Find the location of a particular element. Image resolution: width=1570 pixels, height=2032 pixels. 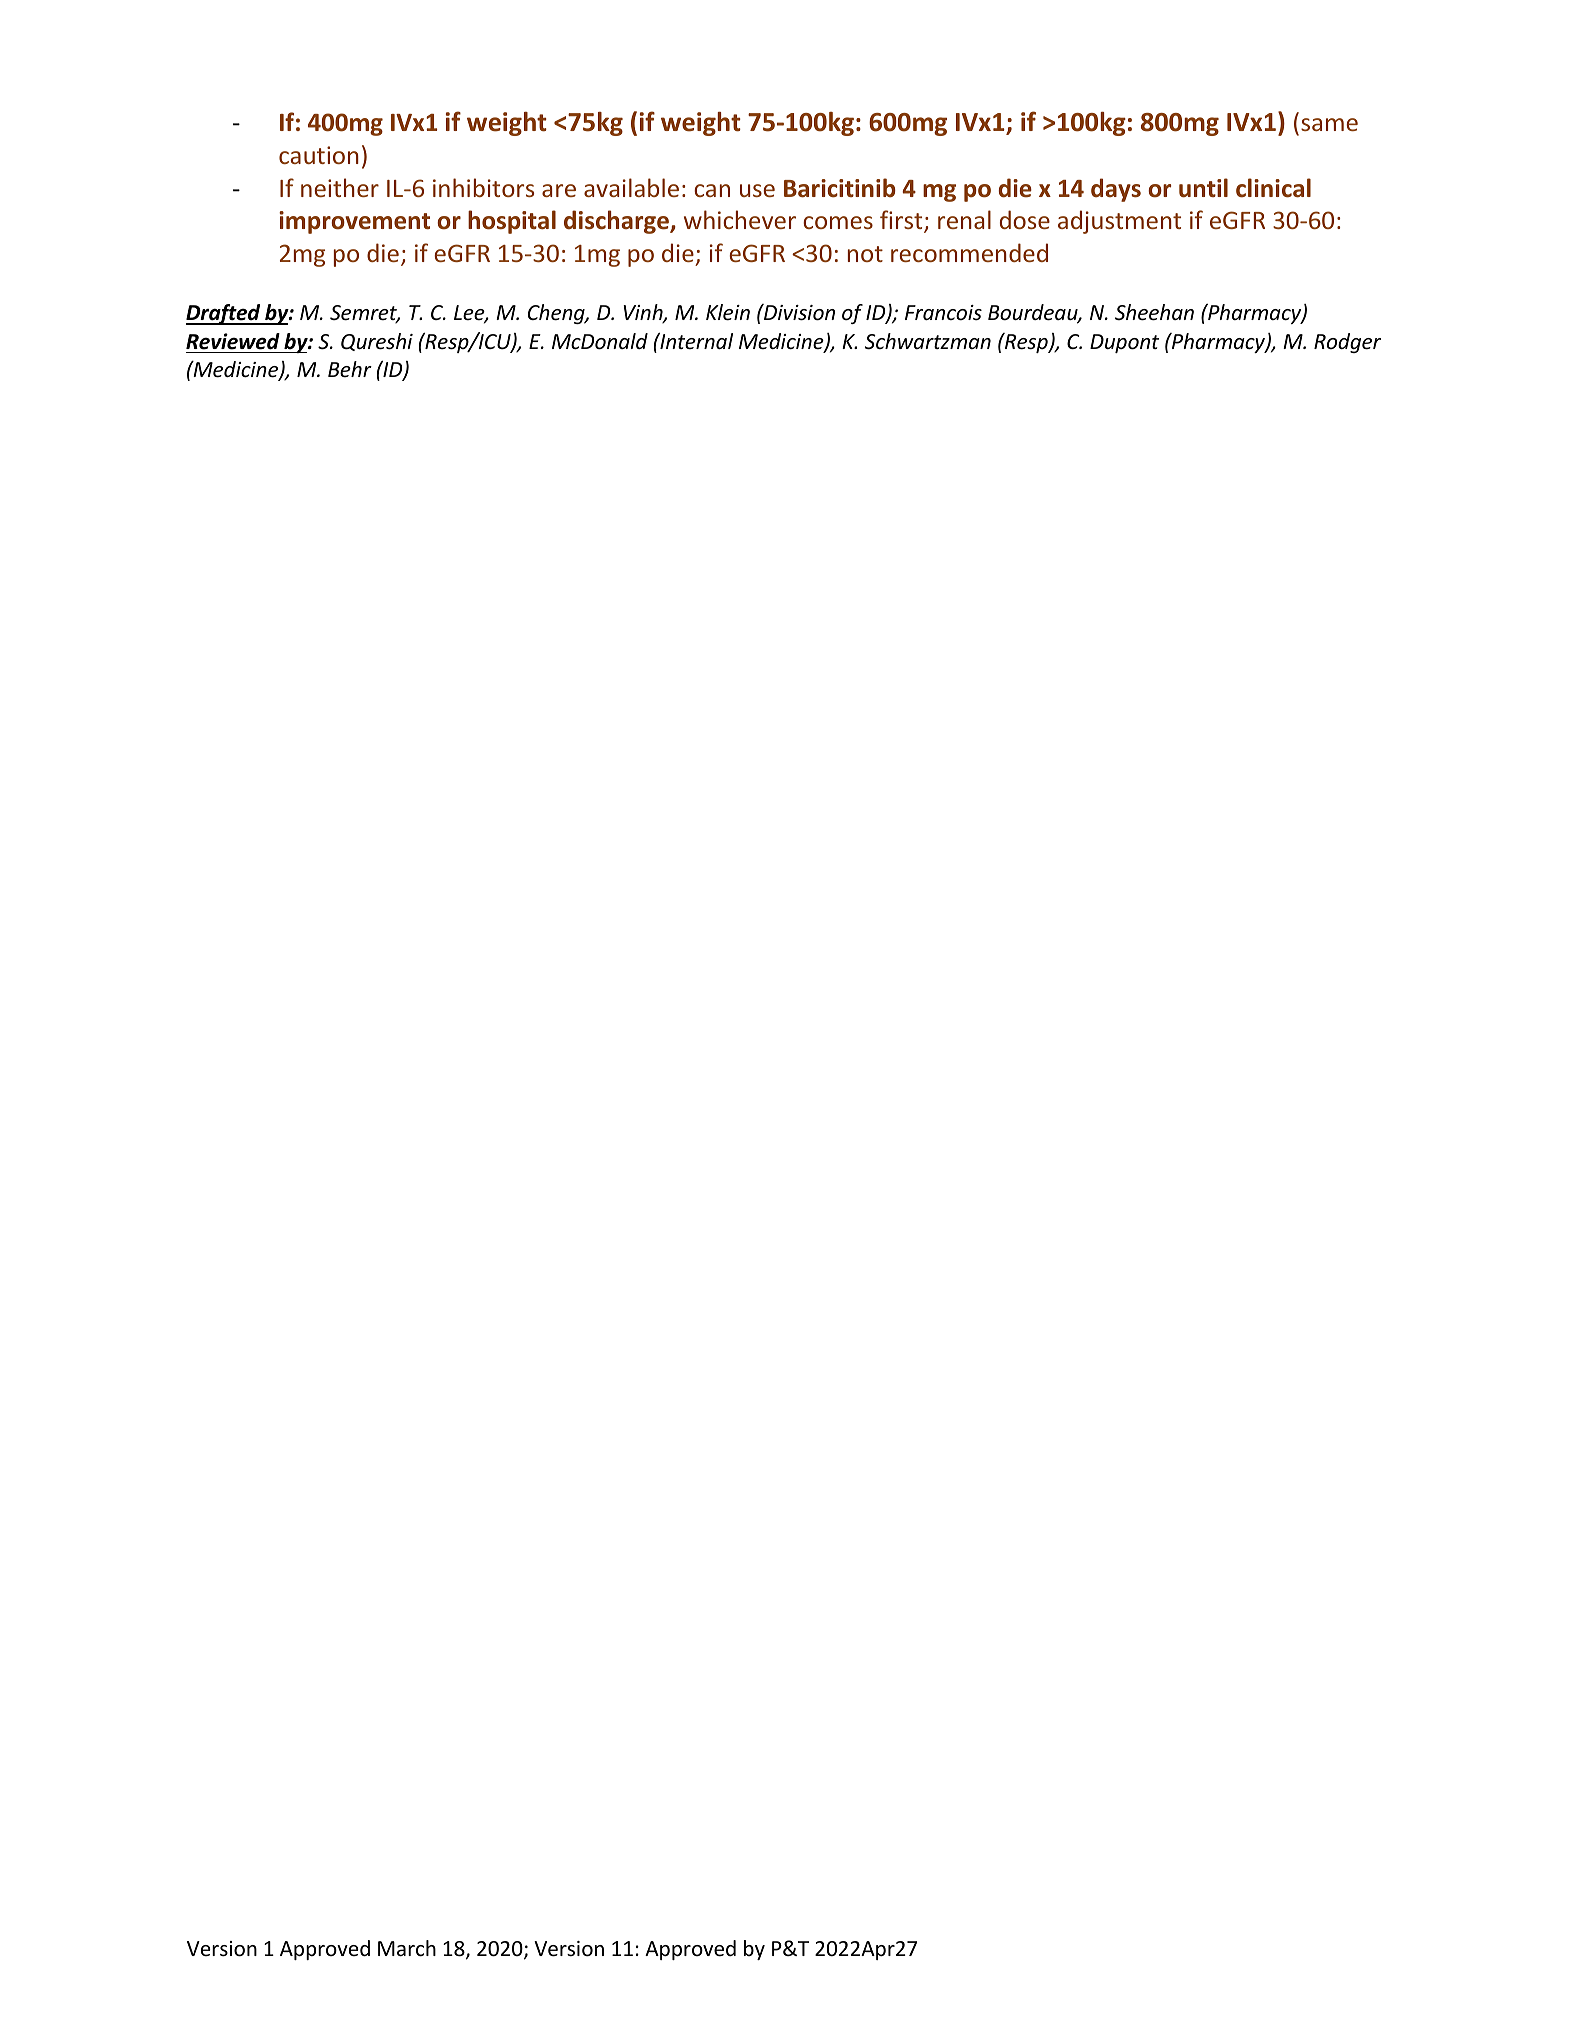

March is located at coordinates (407, 1948).
